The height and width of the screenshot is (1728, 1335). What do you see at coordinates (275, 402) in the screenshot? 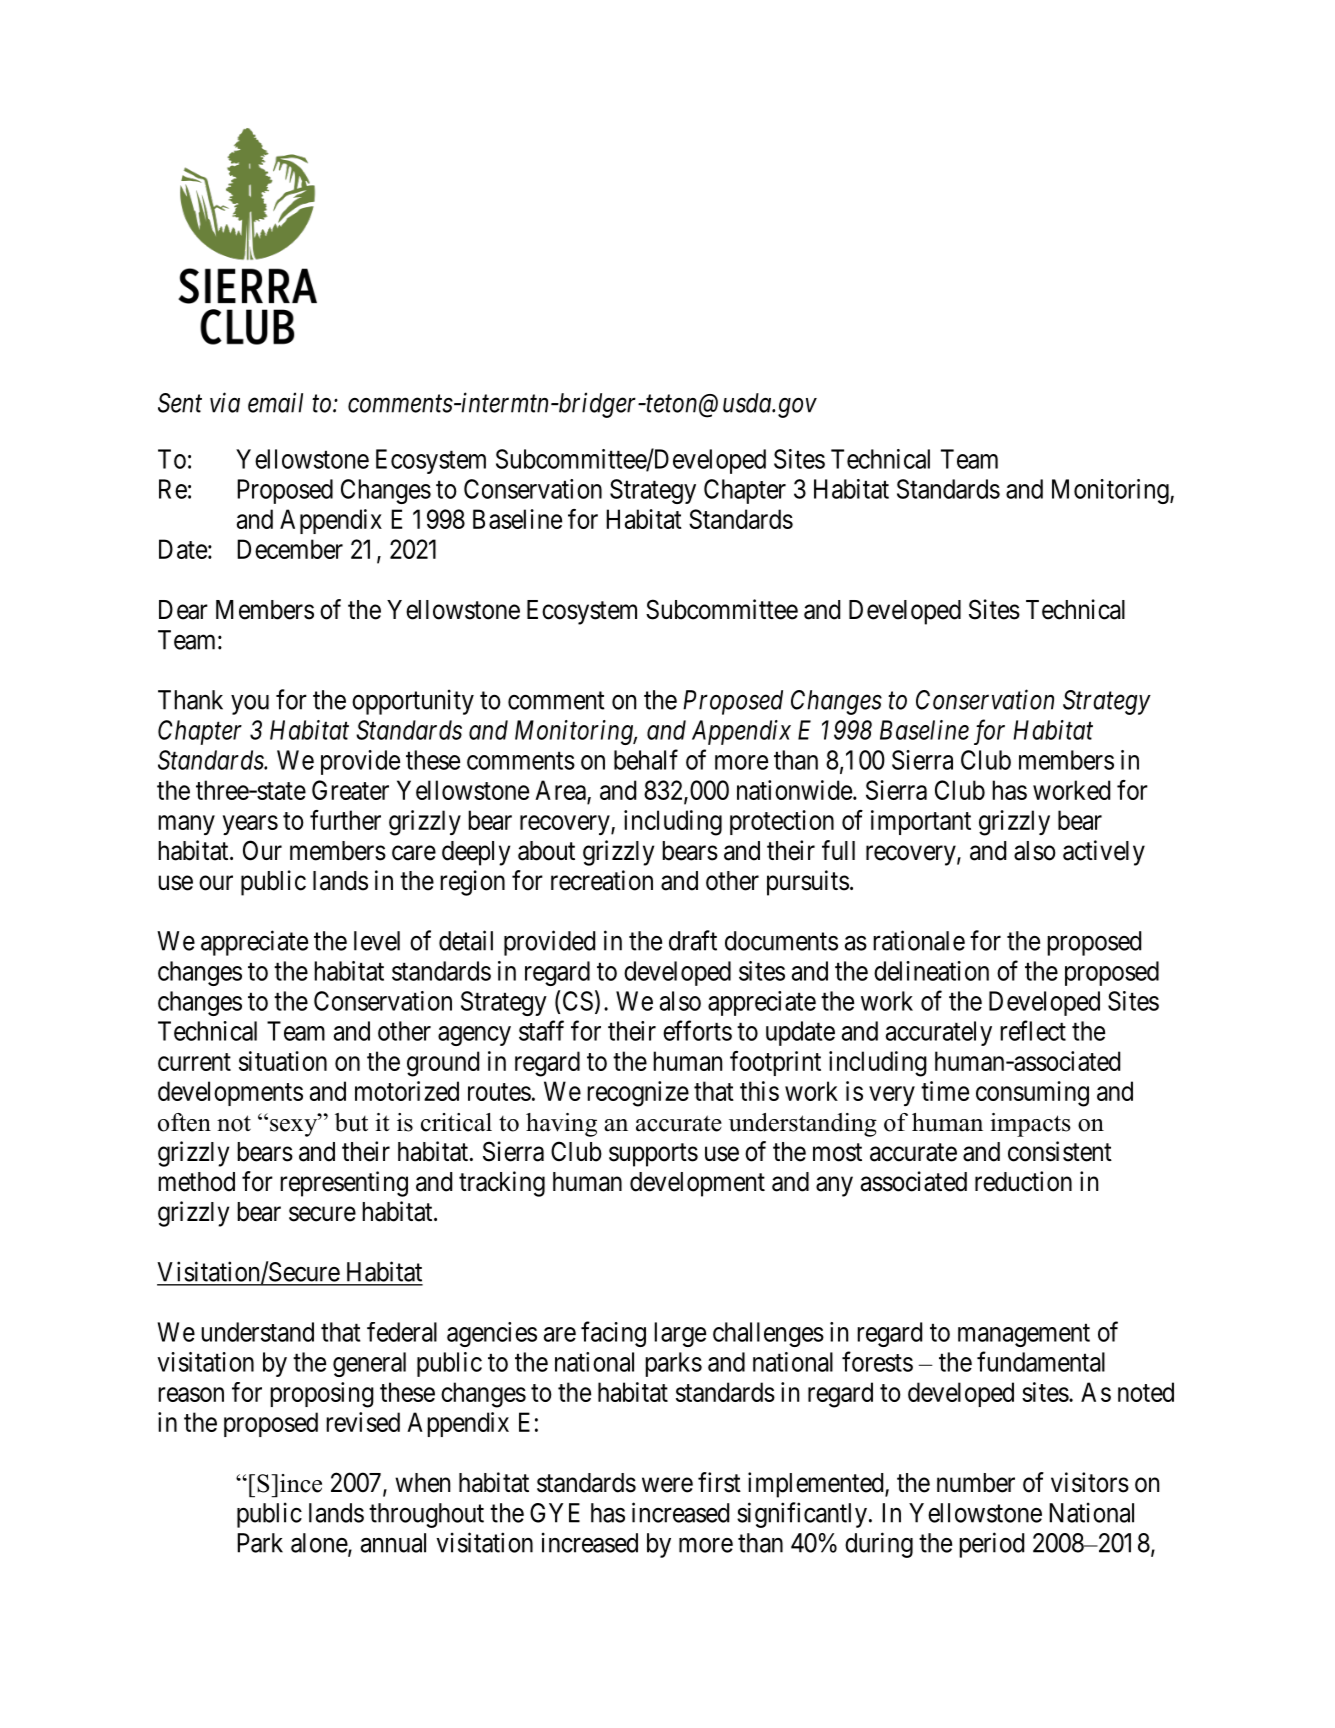
I see `email` at bounding box center [275, 402].
